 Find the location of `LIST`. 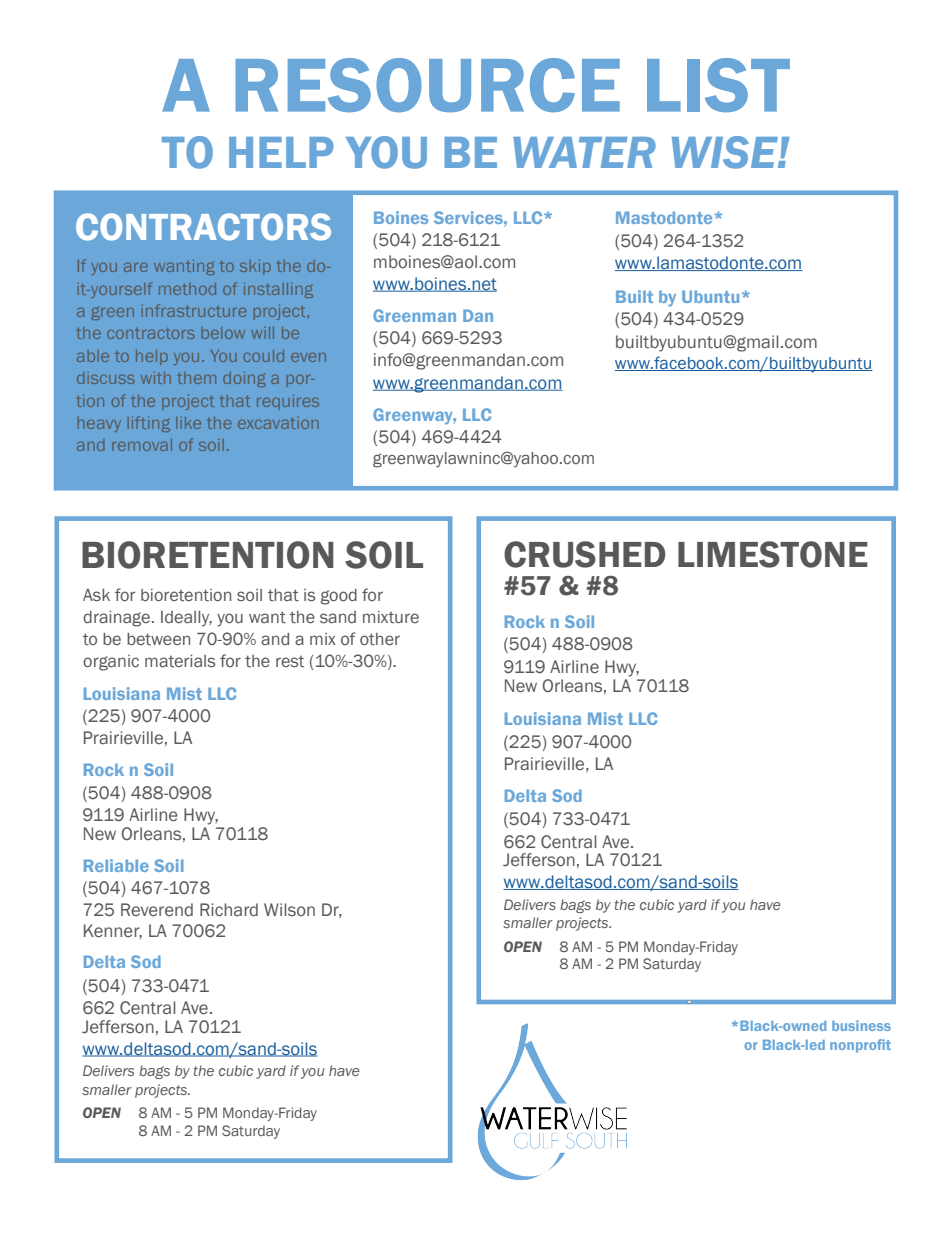

LIST is located at coordinates (718, 85).
